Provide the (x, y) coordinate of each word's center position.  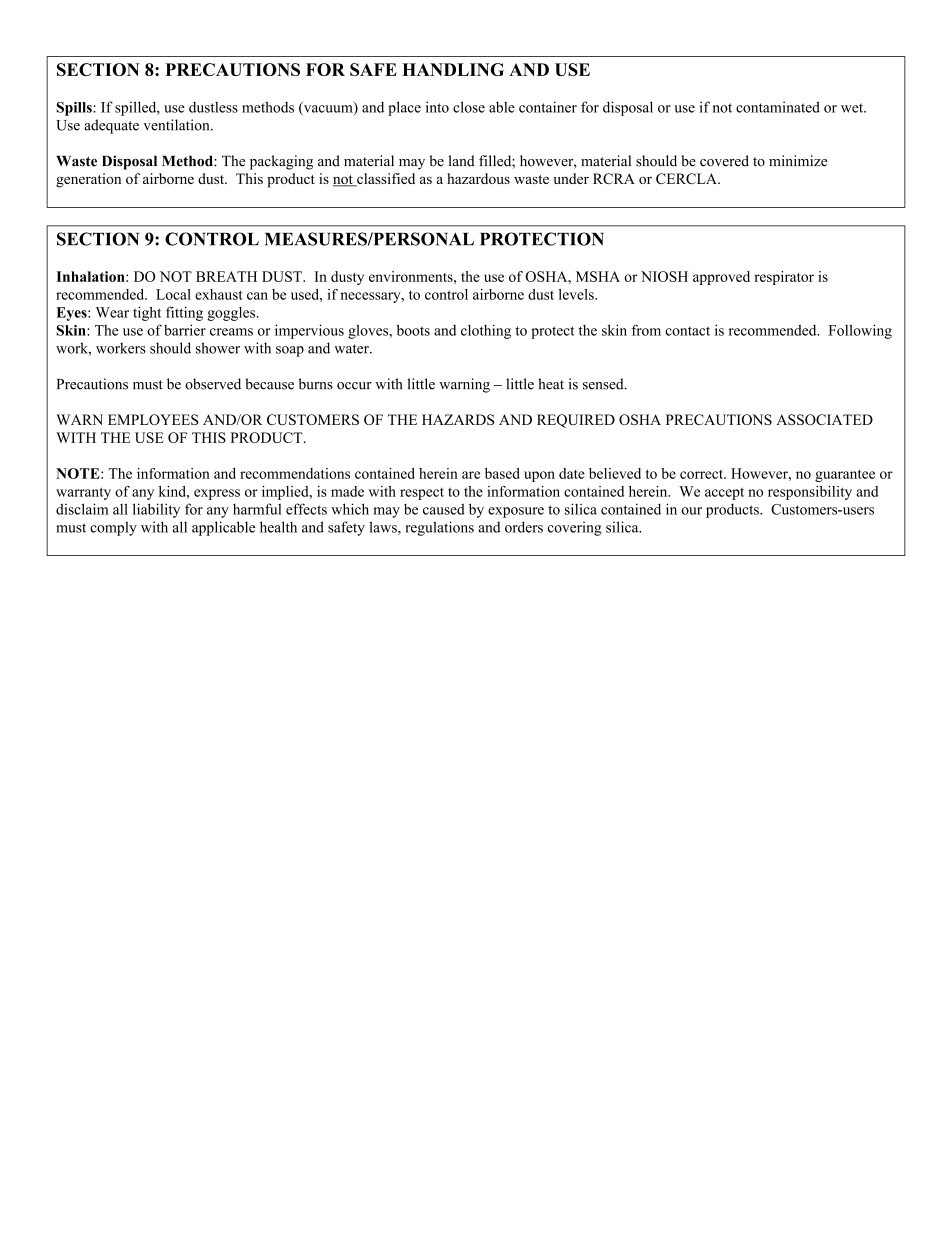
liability (156, 510)
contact (687, 331)
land (461, 161)
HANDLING (453, 69)
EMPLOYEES (153, 419)
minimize (798, 161)
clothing (486, 331)
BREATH (226, 276)
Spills (75, 109)
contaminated (778, 107)
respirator (784, 278)
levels (577, 294)
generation (88, 180)
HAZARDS (458, 419)
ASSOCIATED (824, 419)
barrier (185, 330)
